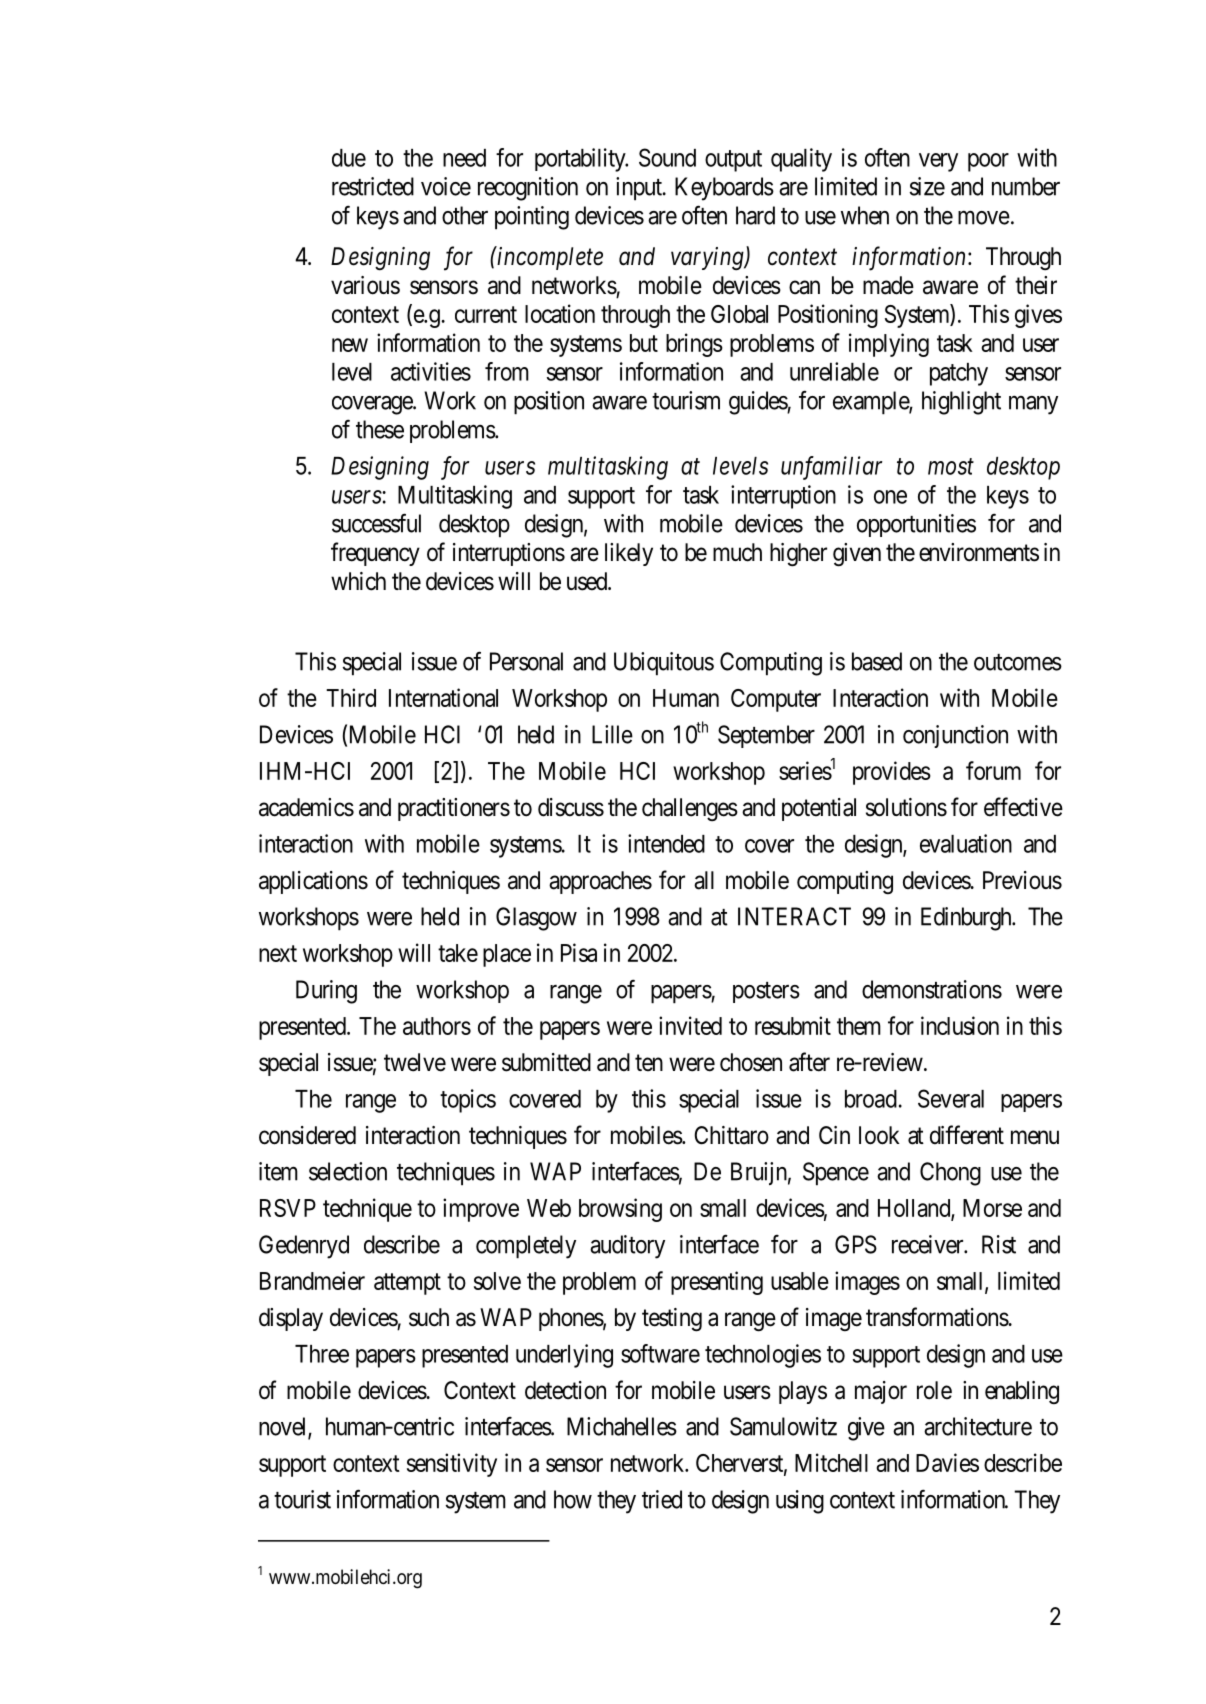  Describe the element at coordinates (916, 525) in the screenshot. I see `opportunities` at that location.
